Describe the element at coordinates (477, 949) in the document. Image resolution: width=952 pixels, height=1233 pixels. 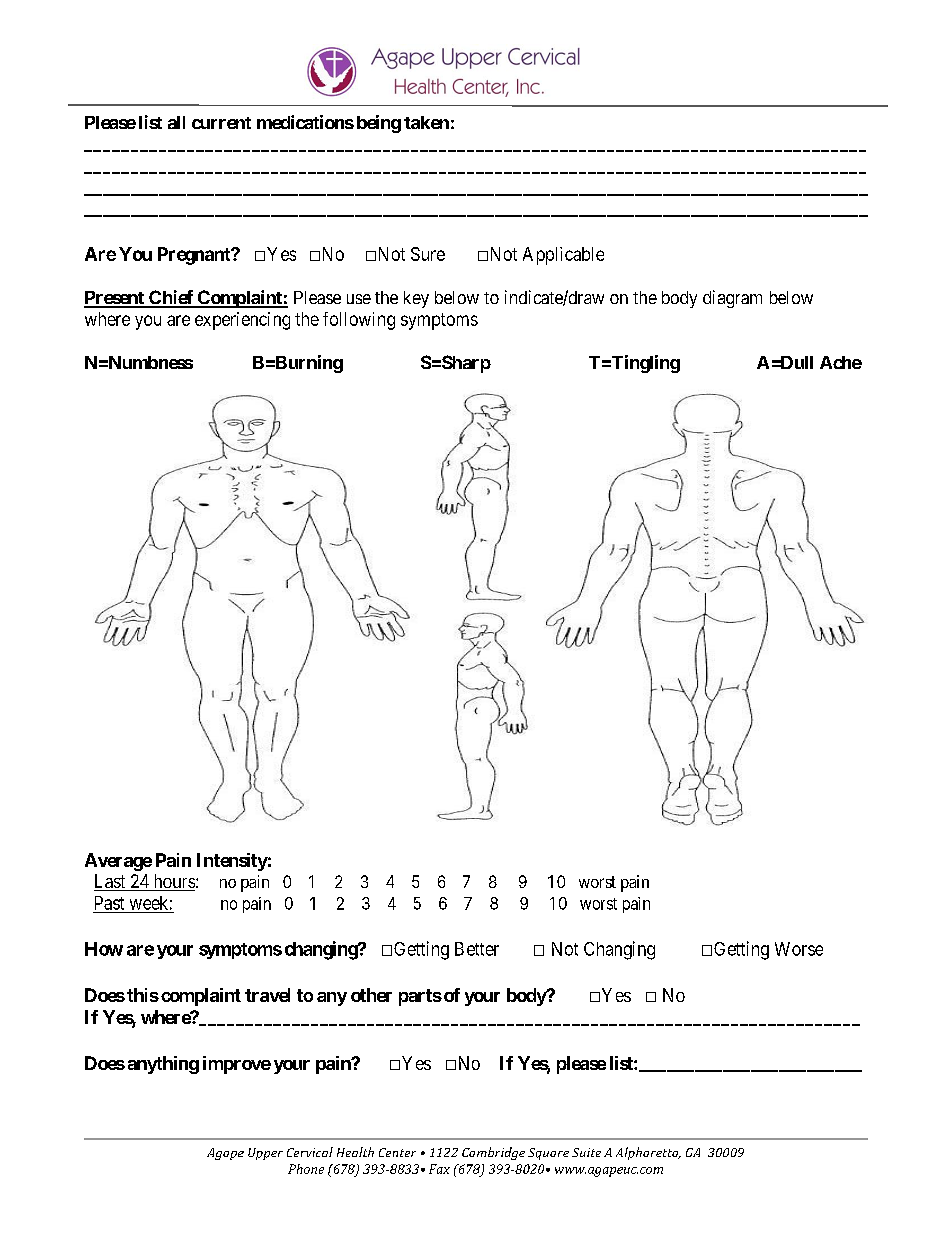
I see `Better` at that location.
